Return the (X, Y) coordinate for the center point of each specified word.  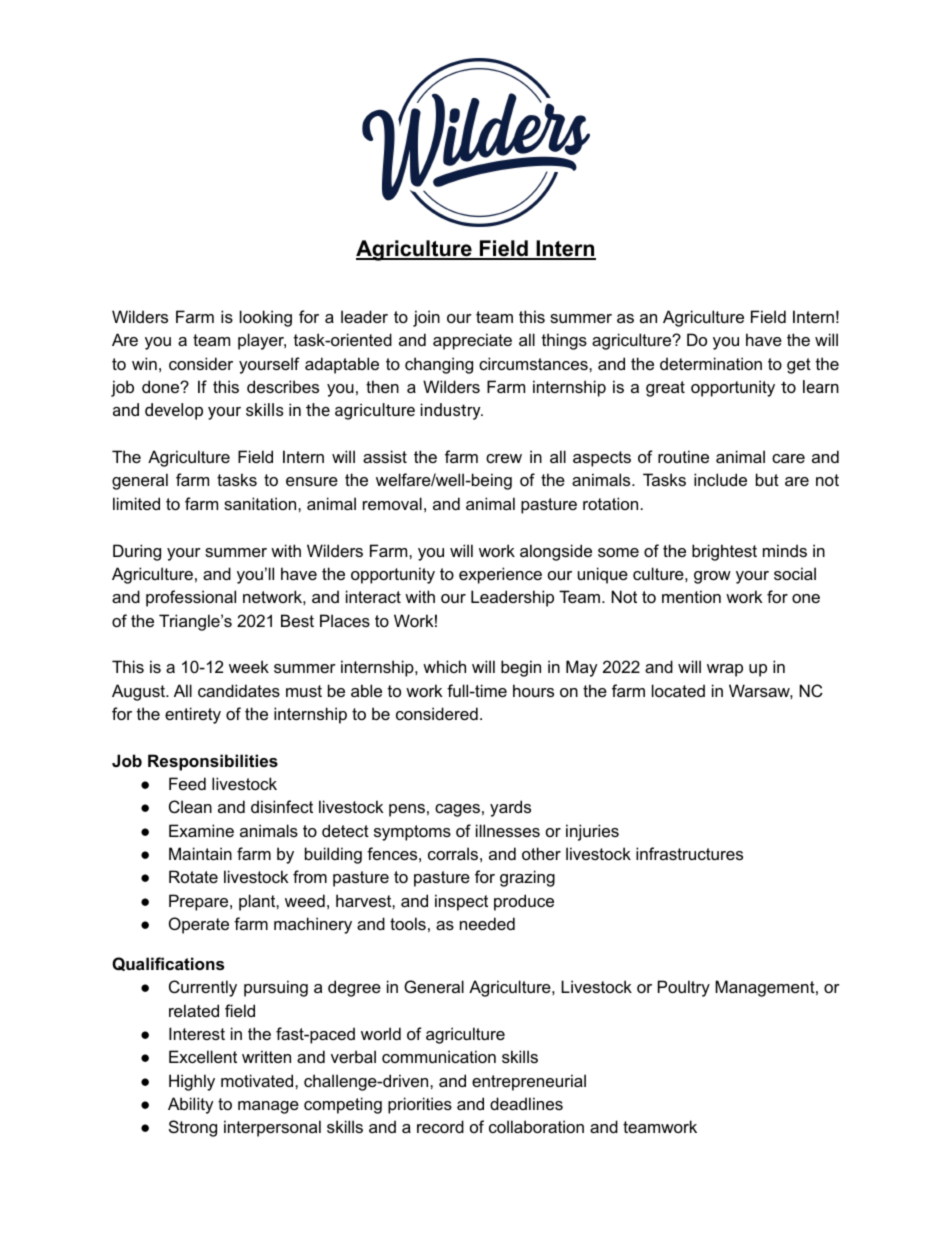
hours (533, 690)
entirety (193, 715)
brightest (724, 552)
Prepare (200, 902)
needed (487, 923)
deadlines (526, 1103)
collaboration (536, 1126)
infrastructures (689, 853)
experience (500, 575)
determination (711, 363)
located (678, 690)
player (262, 341)
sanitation (261, 503)
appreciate (472, 341)
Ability (191, 1105)
